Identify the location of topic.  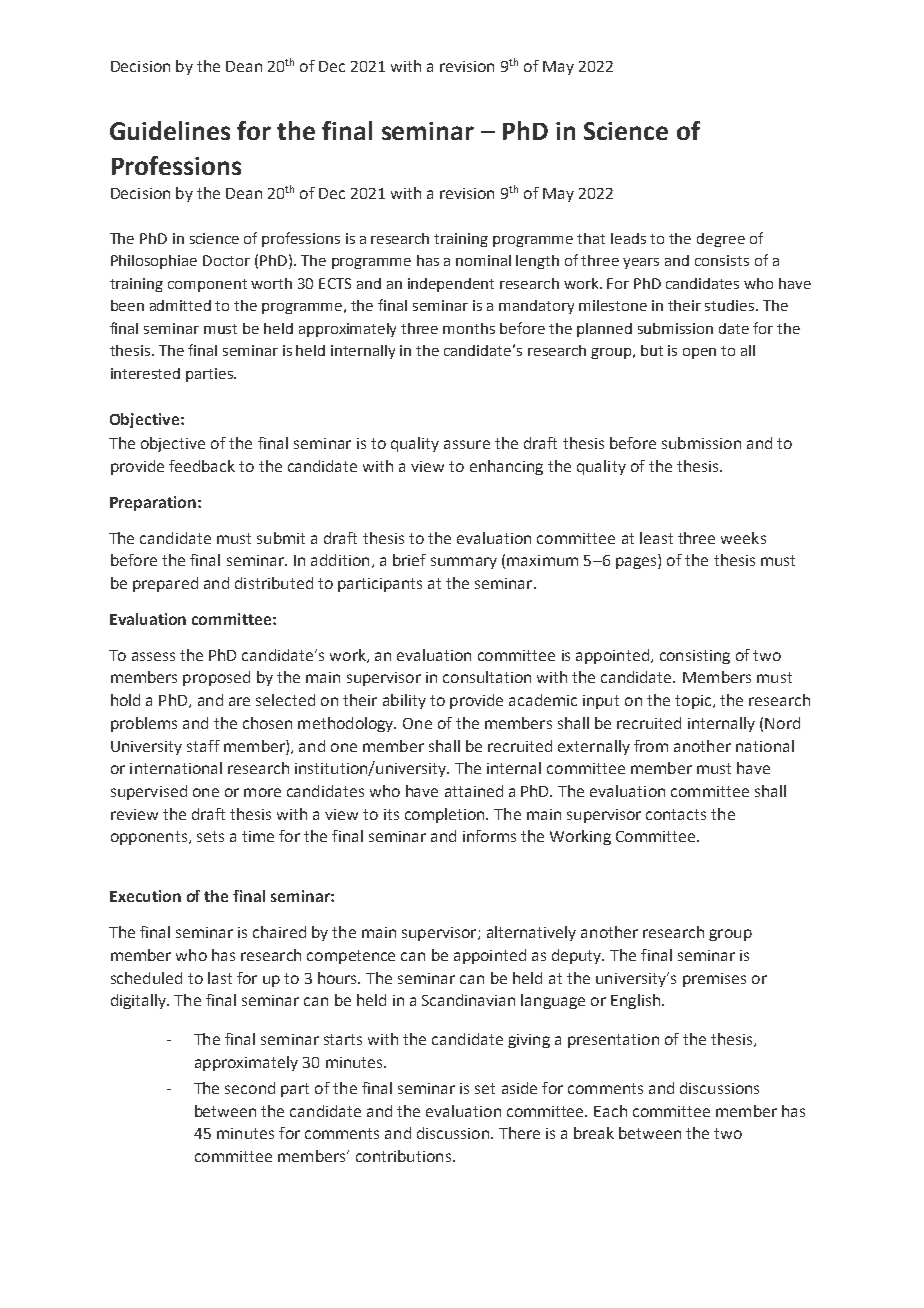
(694, 702).
